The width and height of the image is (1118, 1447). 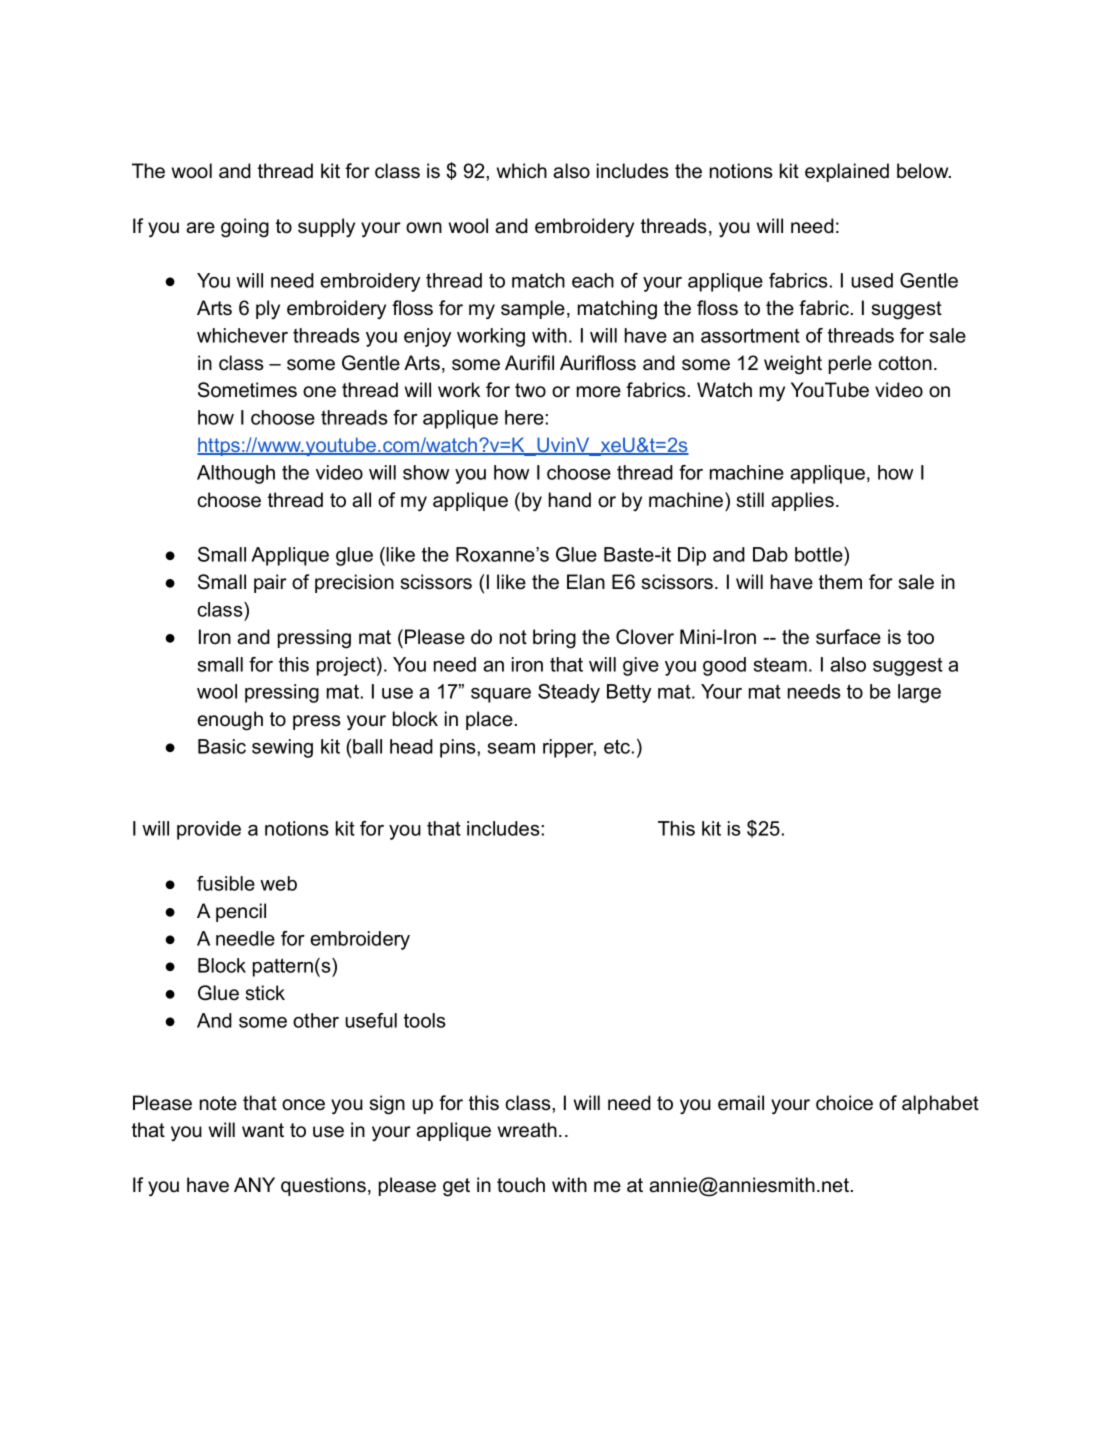 I want to click on web, so click(x=278, y=883).
